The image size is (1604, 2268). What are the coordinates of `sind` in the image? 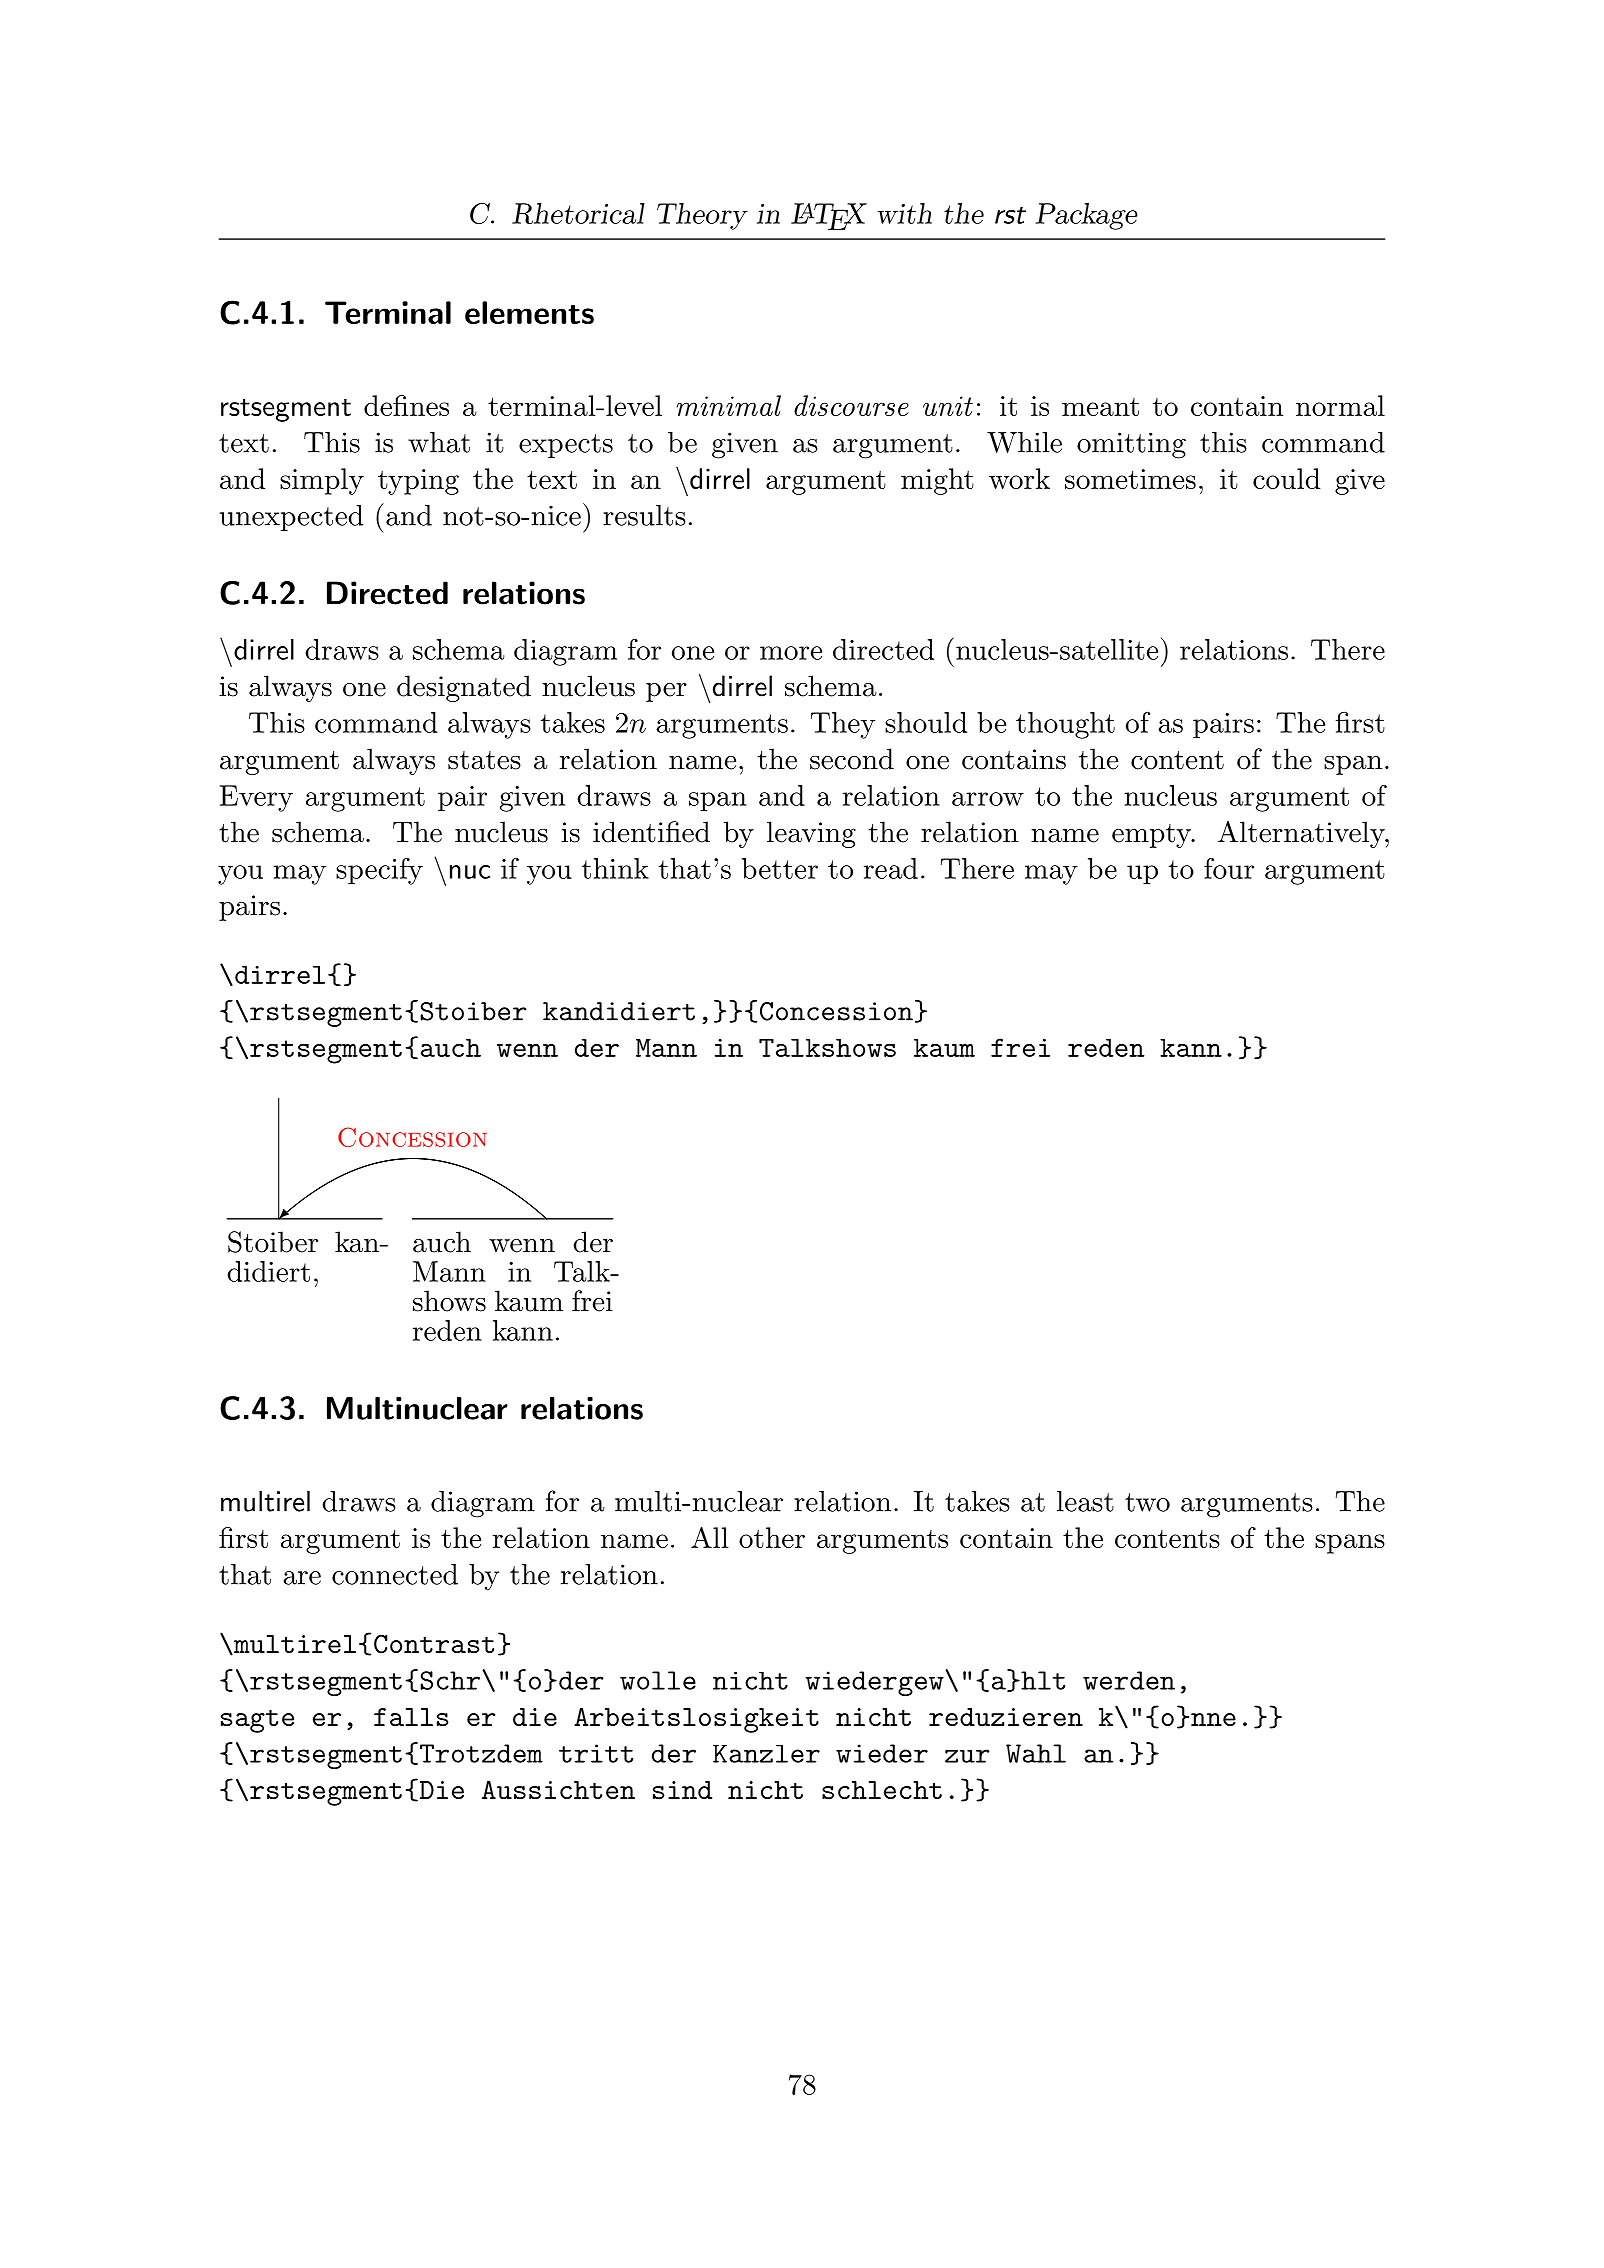 It's located at (682, 1790).
